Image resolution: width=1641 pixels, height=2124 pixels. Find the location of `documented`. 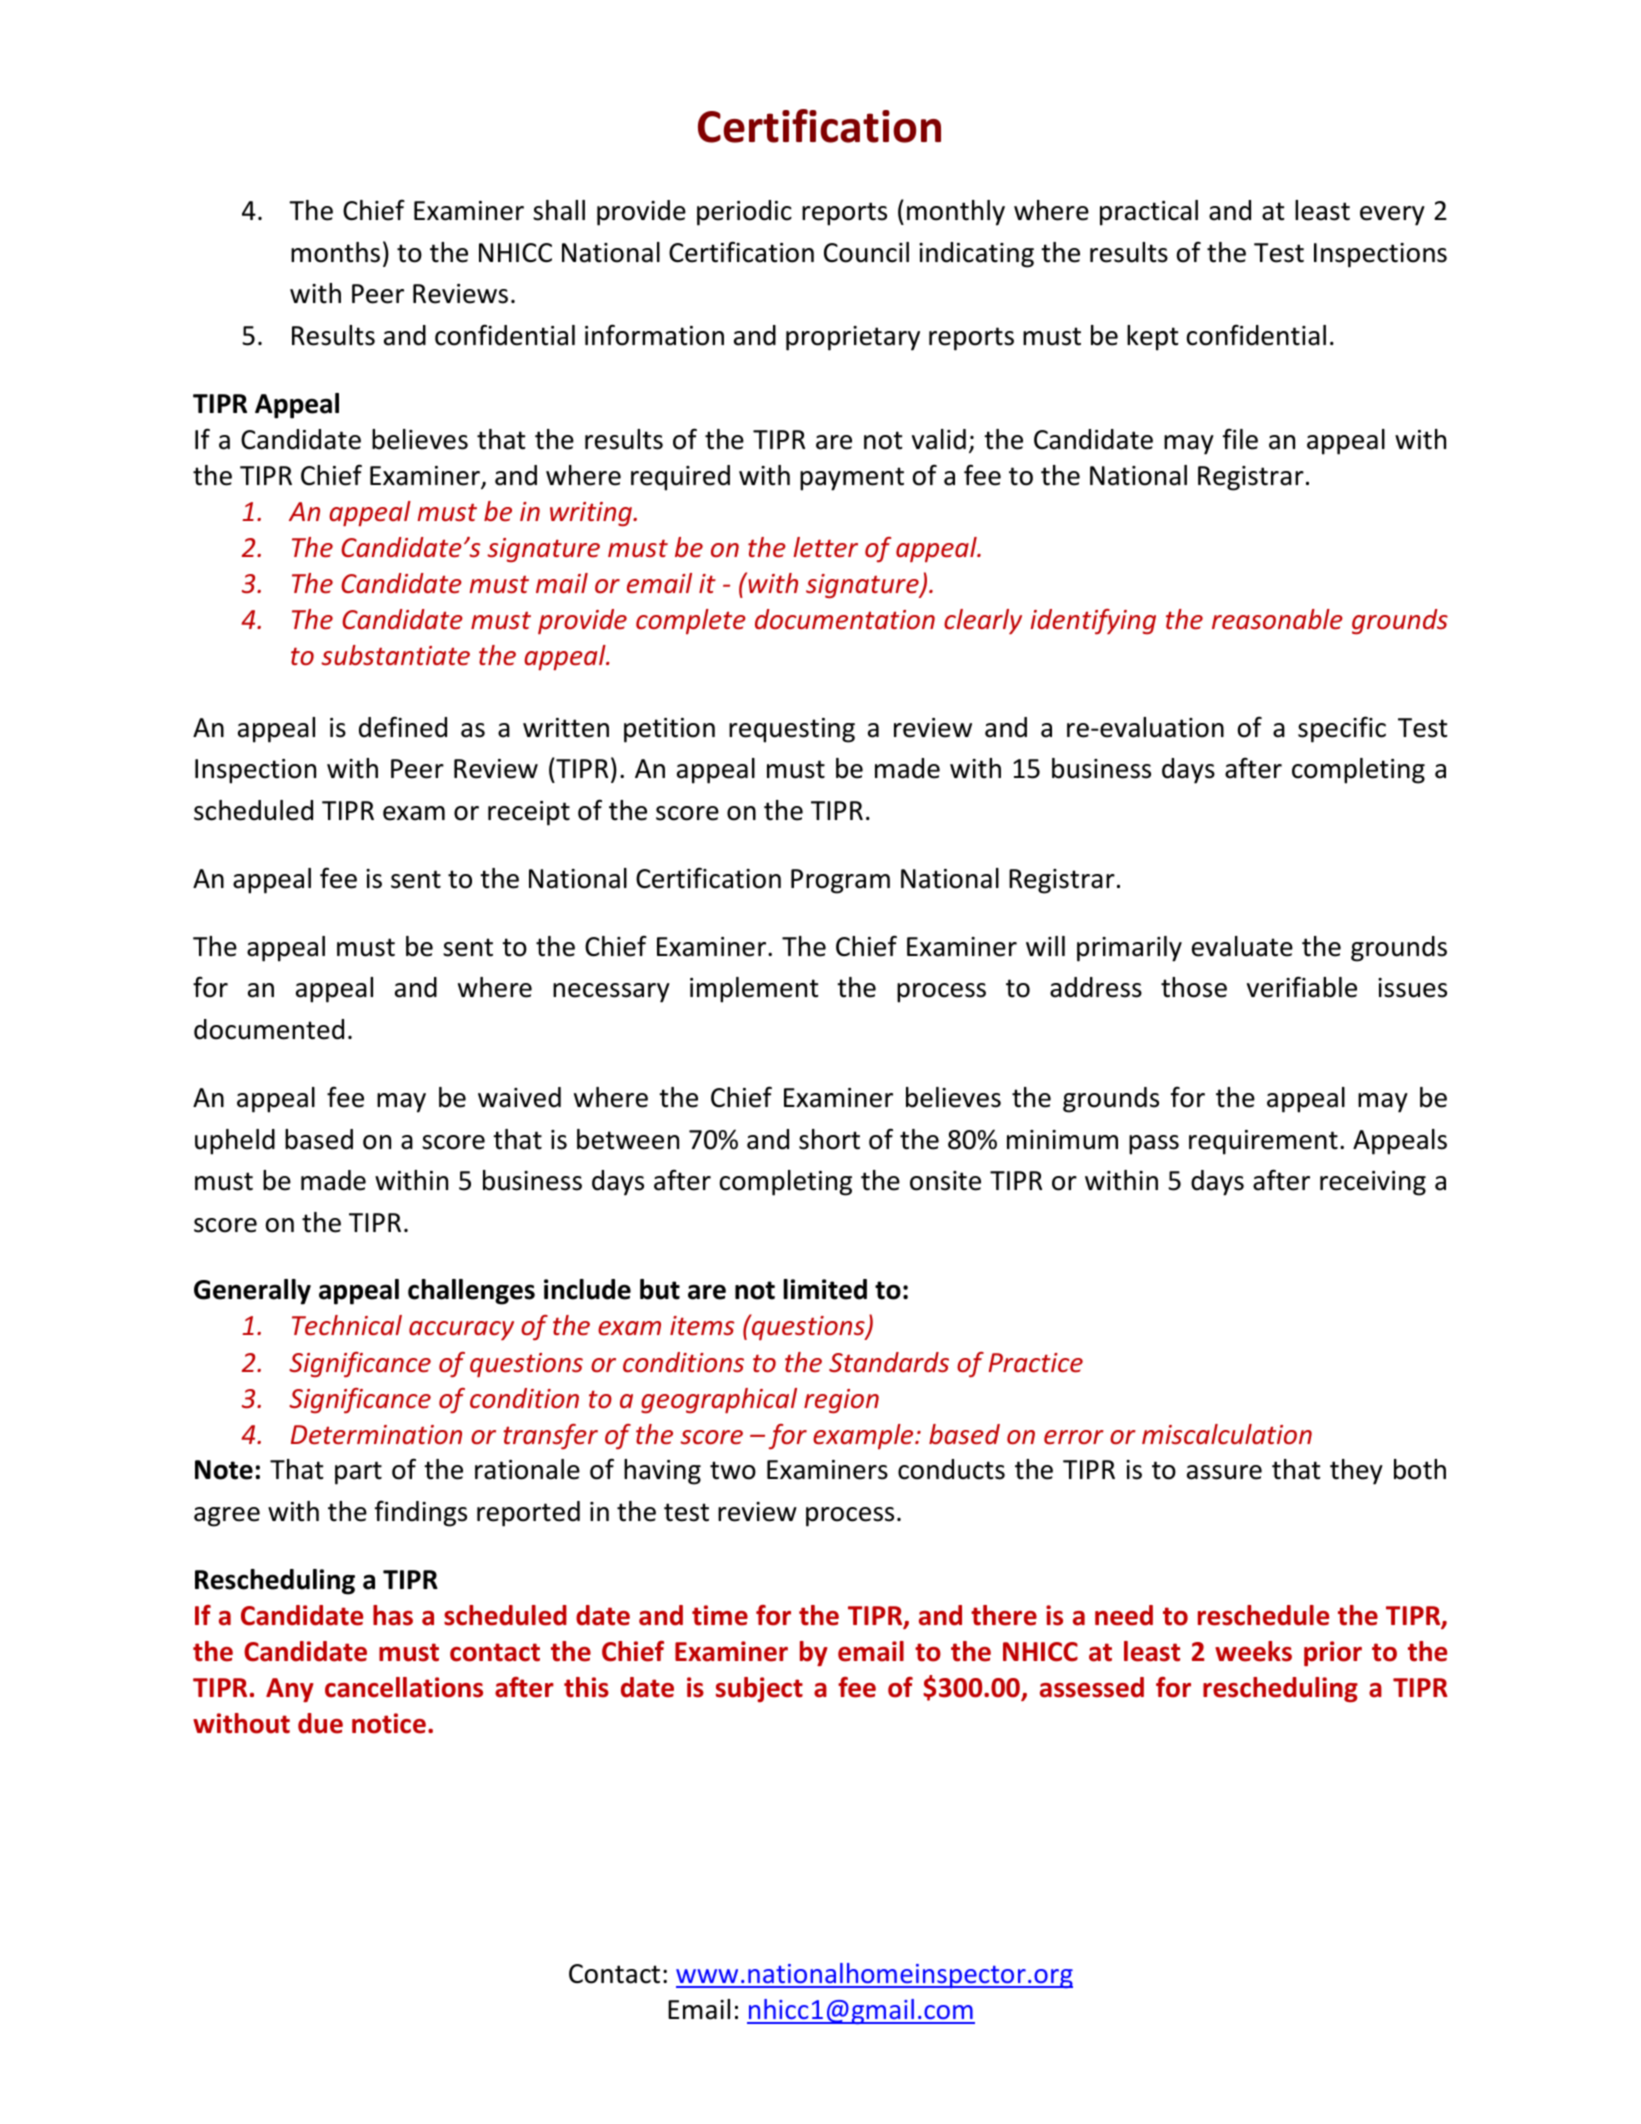

documented is located at coordinates (269, 1029).
